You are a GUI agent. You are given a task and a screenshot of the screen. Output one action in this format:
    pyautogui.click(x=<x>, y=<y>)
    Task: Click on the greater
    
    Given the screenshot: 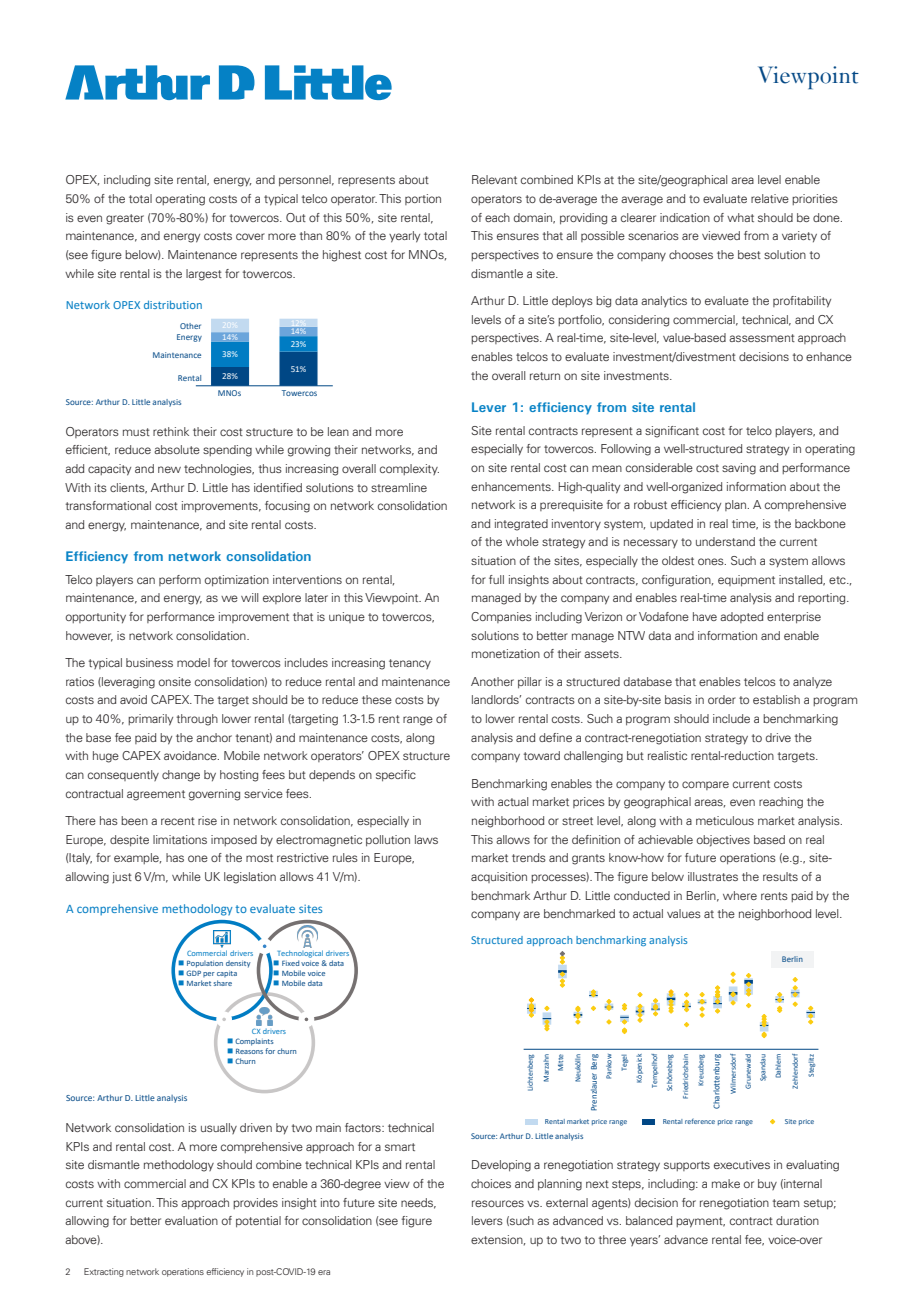 What is the action you would take?
    pyautogui.click(x=125, y=219)
